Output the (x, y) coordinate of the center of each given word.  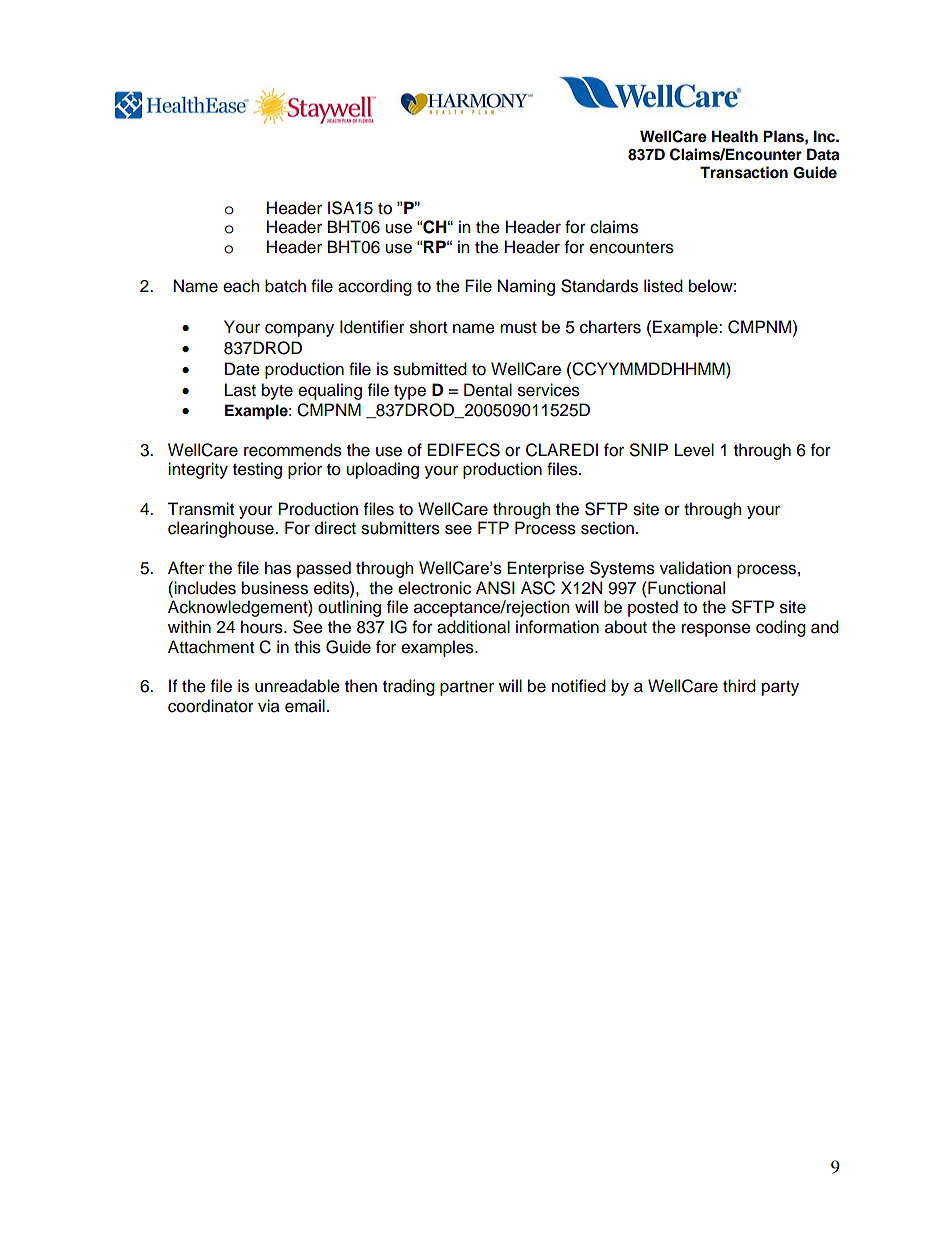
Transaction (744, 172)
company (299, 330)
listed (663, 286)
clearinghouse (222, 529)
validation (695, 568)
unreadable (297, 686)
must (518, 328)
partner (467, 688)
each (241, 286)
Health (735, 136)
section (607, 528)
